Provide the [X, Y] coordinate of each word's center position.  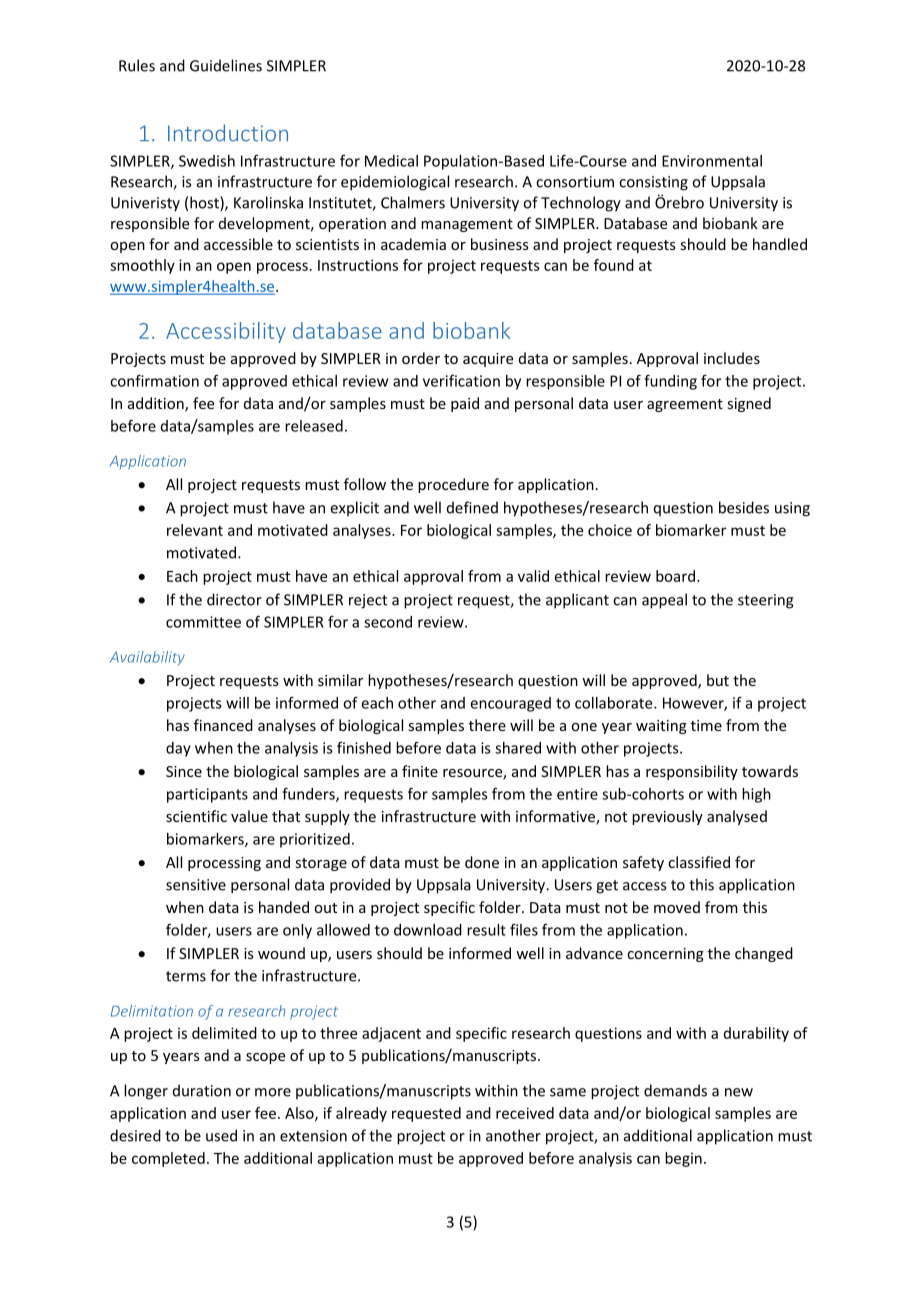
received [525, 1113]
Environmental [712, 161]
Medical [391, 161]
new [739, 1092]
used [221, 1135]
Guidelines [226, 65]
